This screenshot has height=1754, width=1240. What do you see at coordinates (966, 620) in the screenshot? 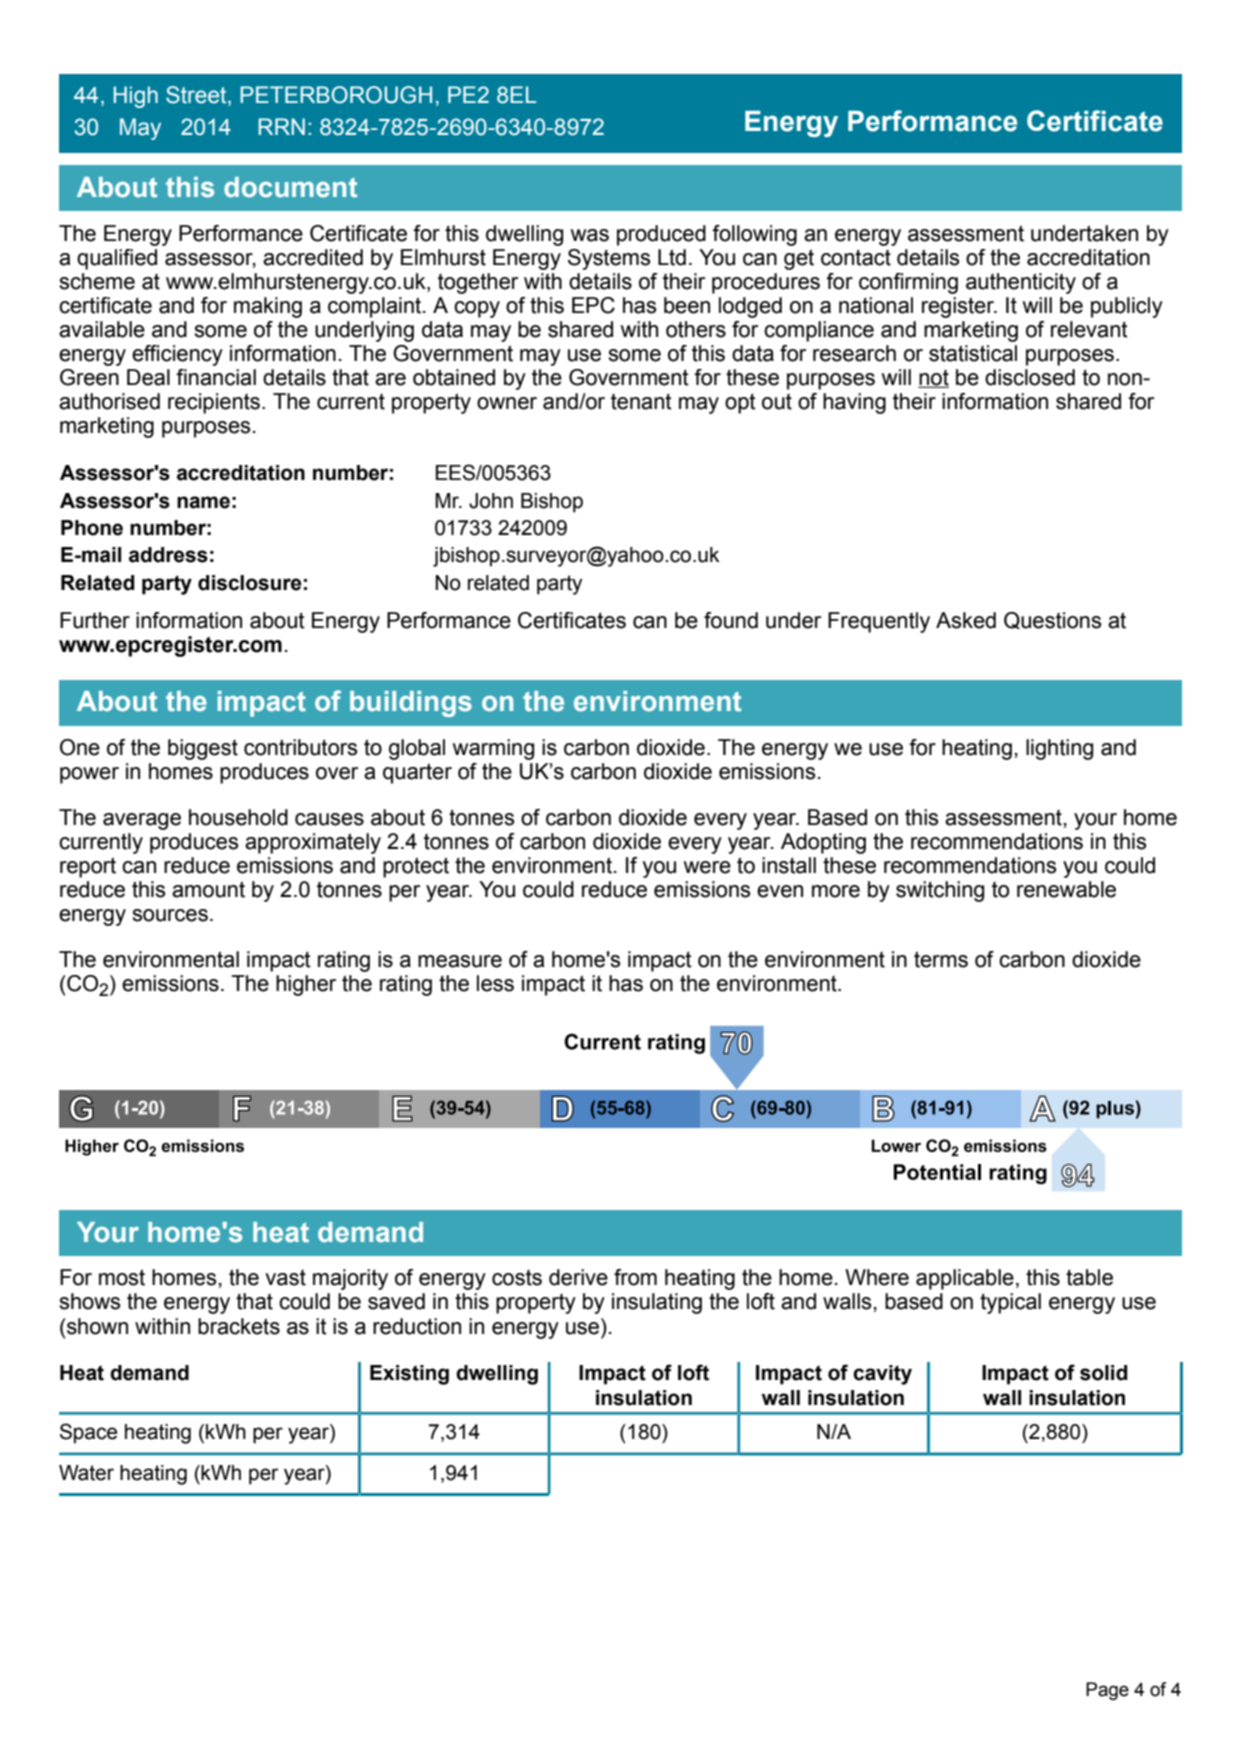
I see `Asked` at bounding box center [966, 620].
